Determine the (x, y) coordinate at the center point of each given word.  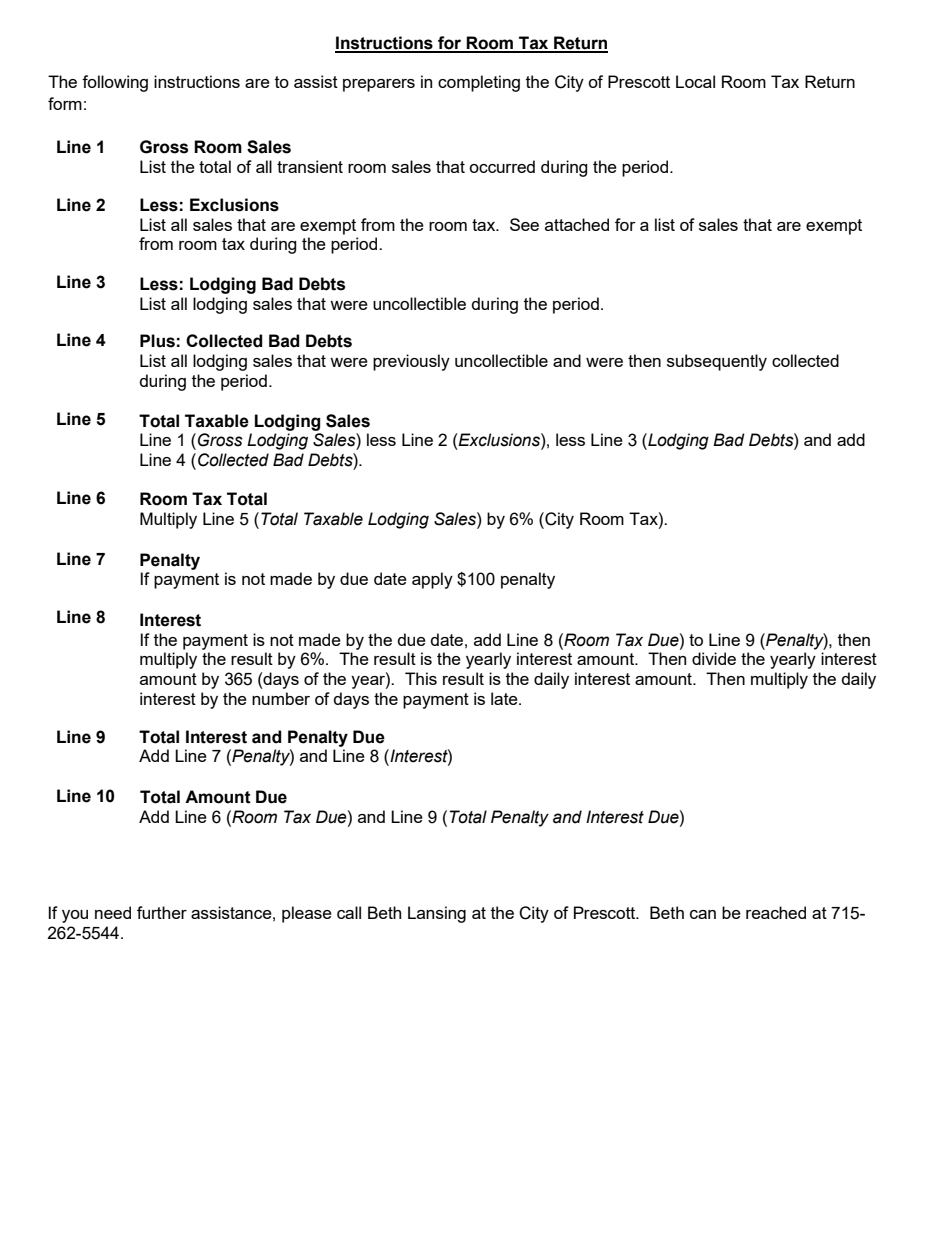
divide (714, 658)
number (281, 698)
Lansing (437, 914)
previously (411, 362)
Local (695, 81)
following (115, 83)
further (162, 912)
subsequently (717, 362)
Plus (157, 341)
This (421, 678)
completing (479, 83)
